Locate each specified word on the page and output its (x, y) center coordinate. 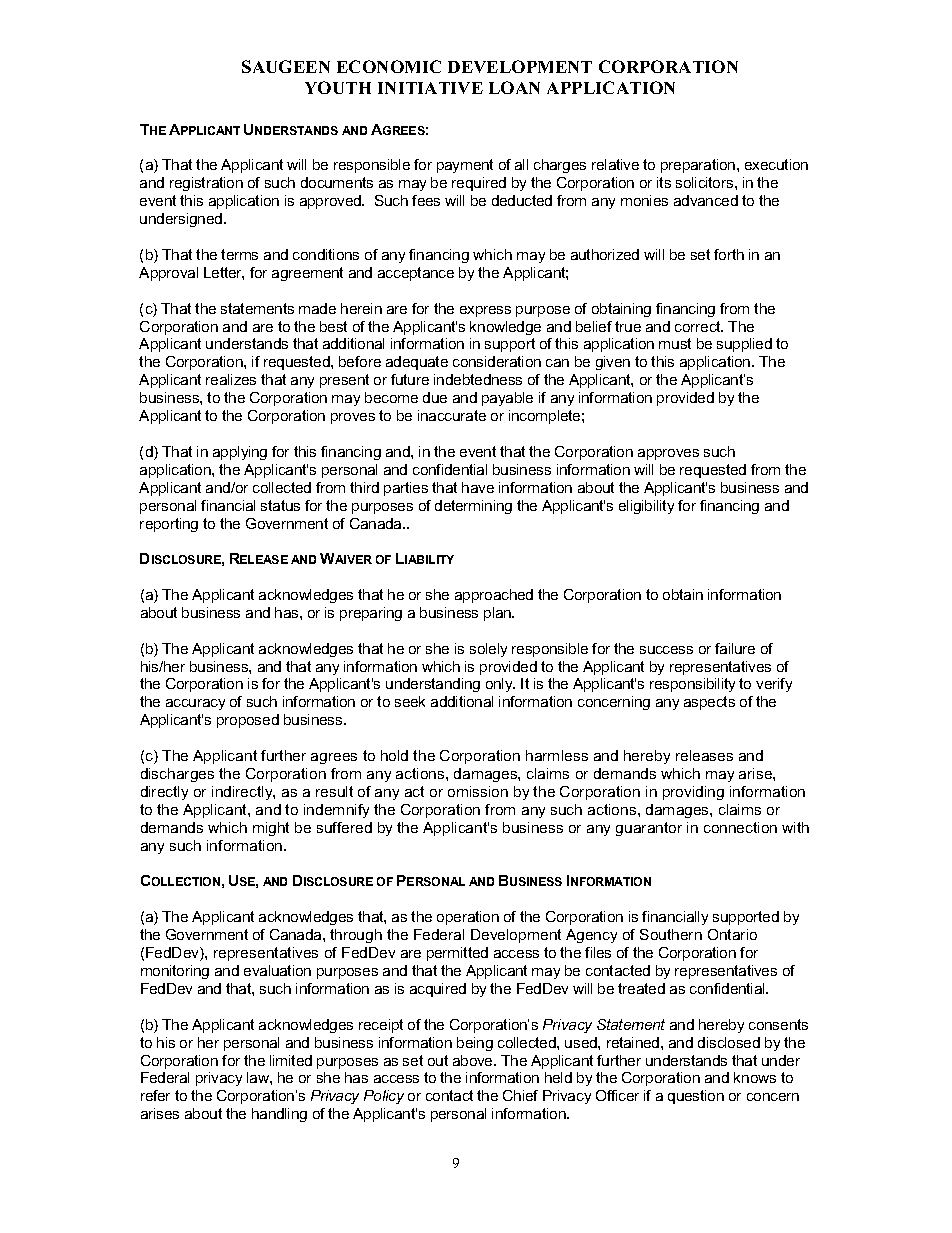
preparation (699, 166)
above (474, 1060)
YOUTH (338, 87)
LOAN (514, 87)
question (696, 1097)
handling (279, 1115)
